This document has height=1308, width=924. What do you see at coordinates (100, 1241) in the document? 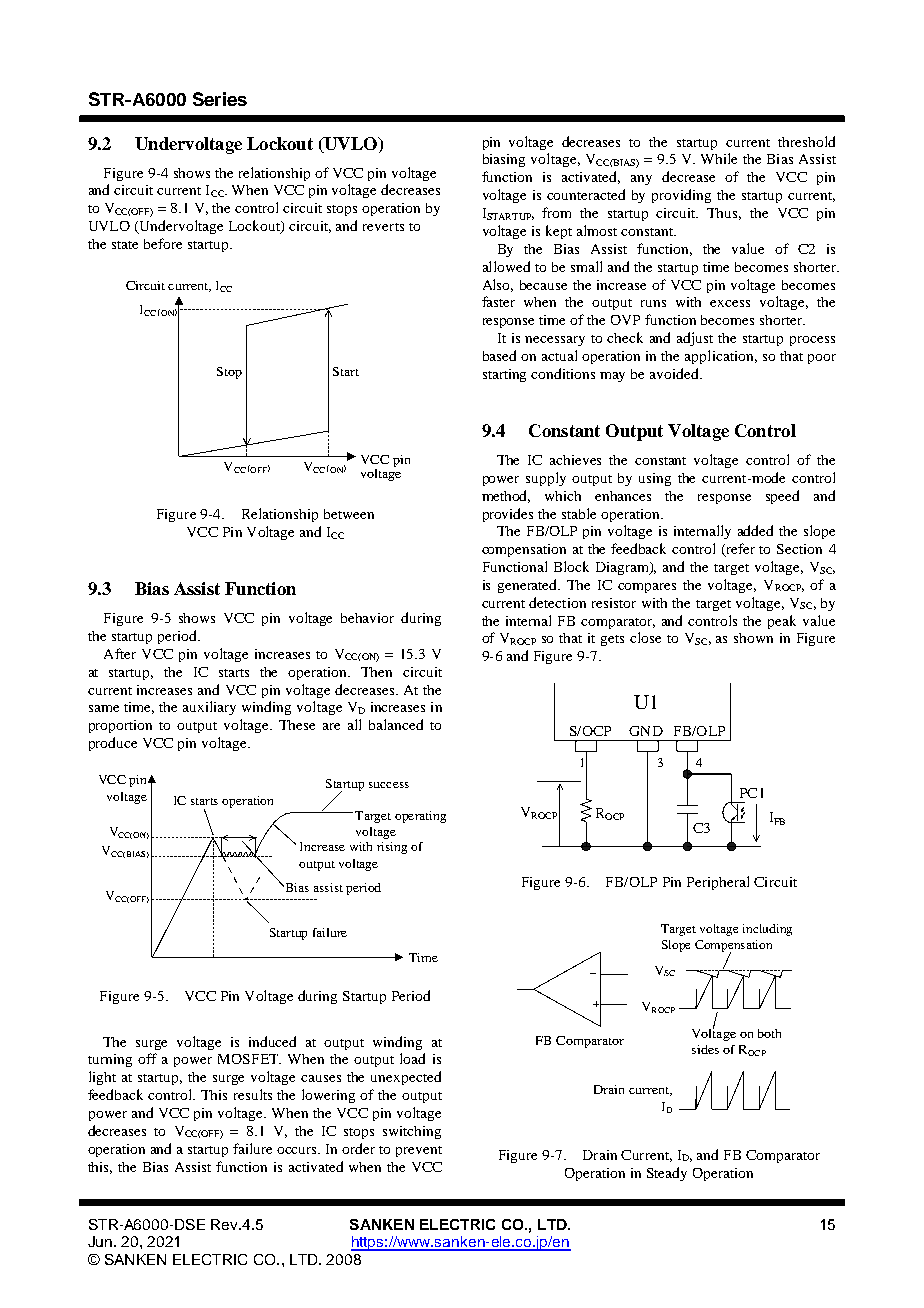
I see `Jun` at bounding box center [100, 1241].
